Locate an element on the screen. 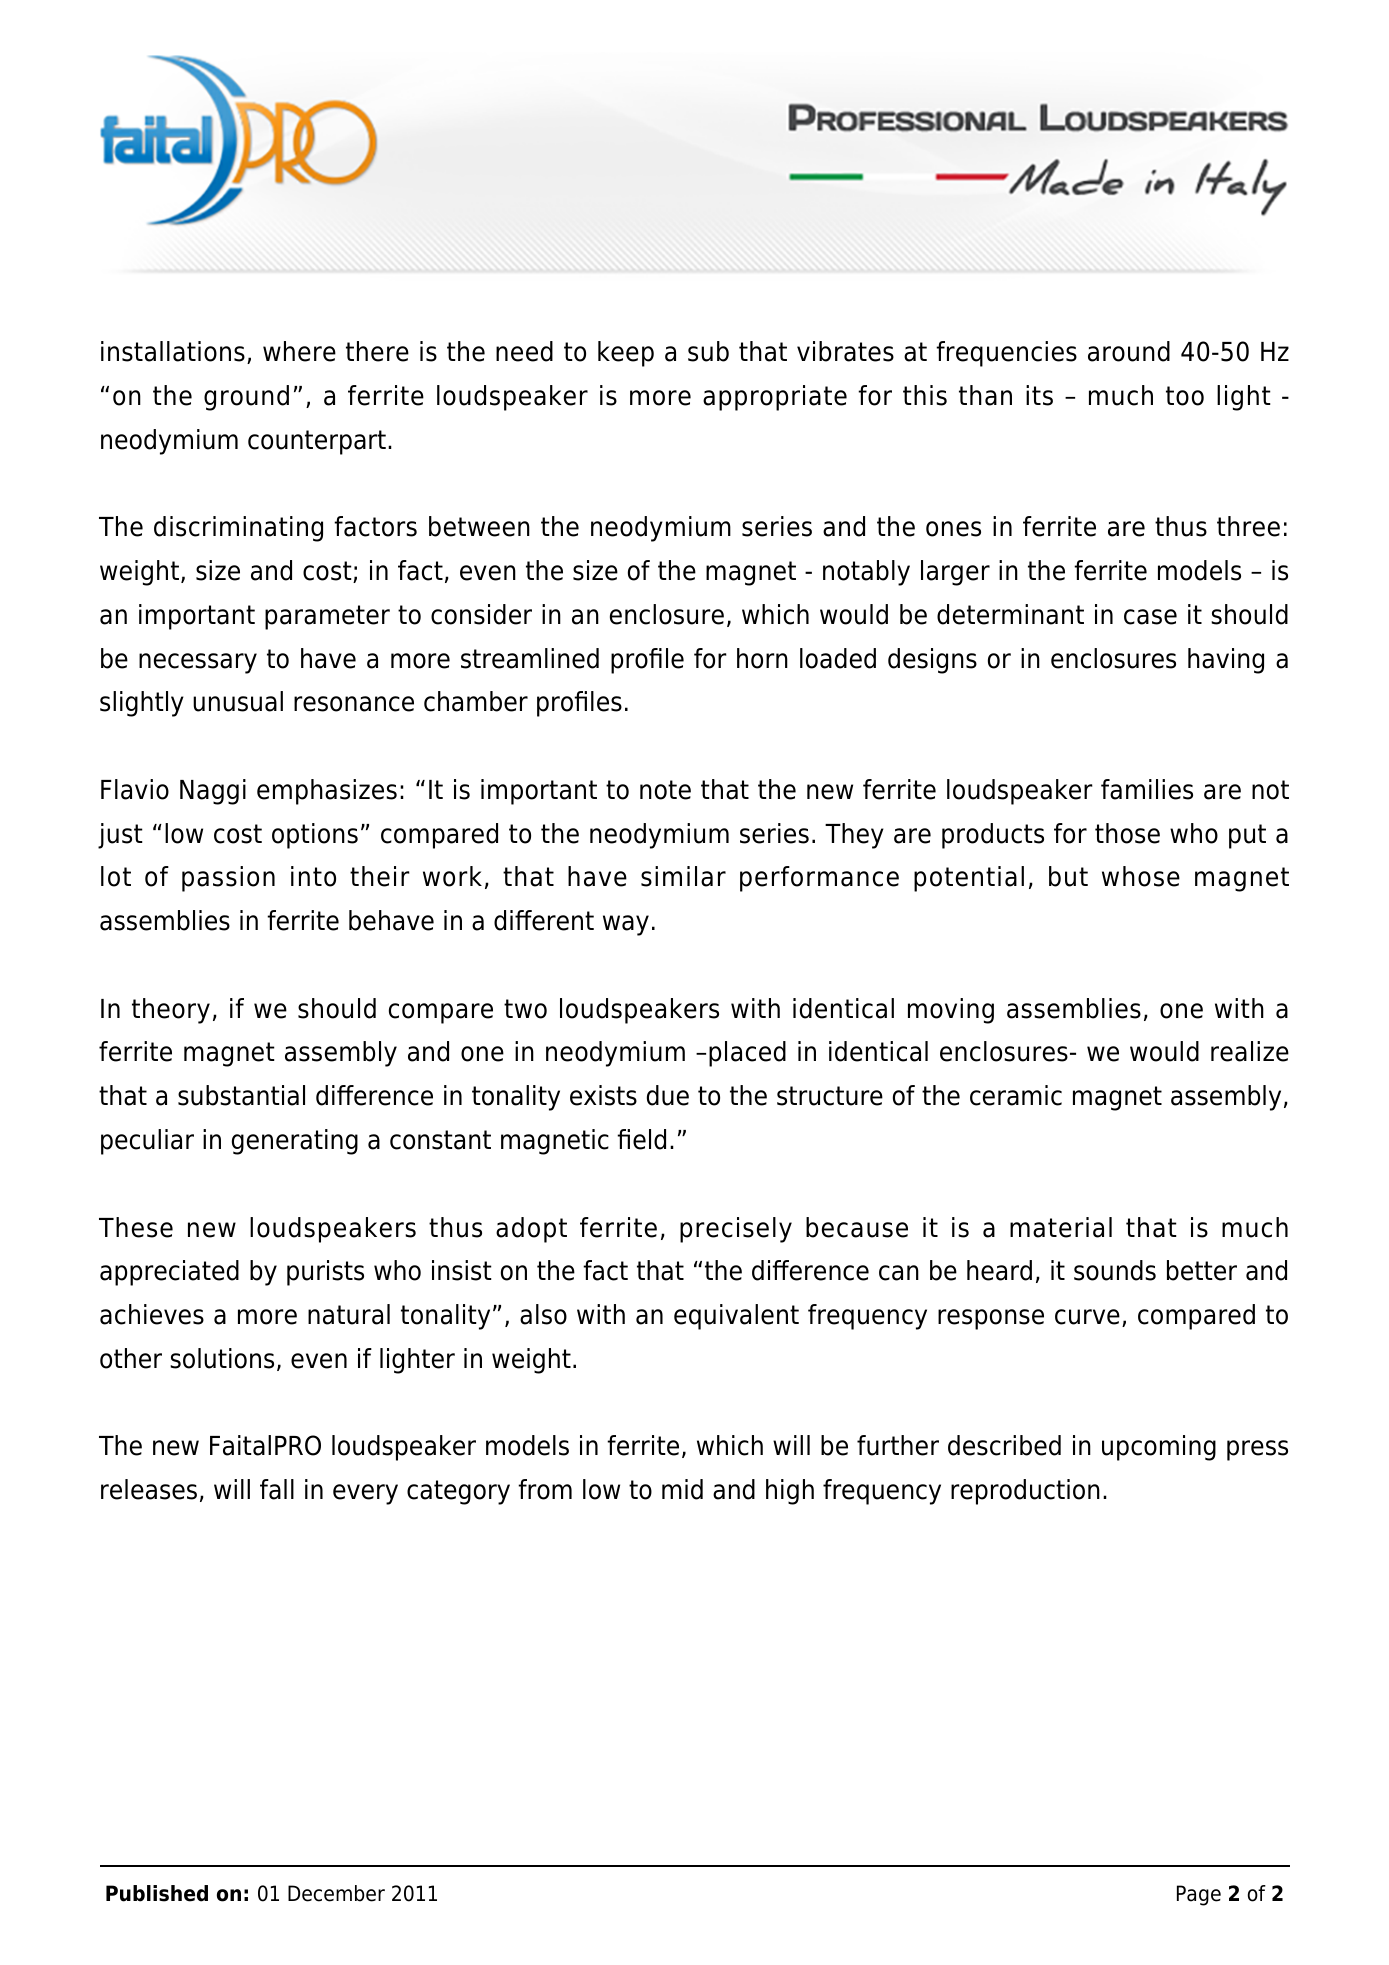 Image resolution: width=1389 pixels, height=1965 pixels. too is located at coordinates (1185, 396).
